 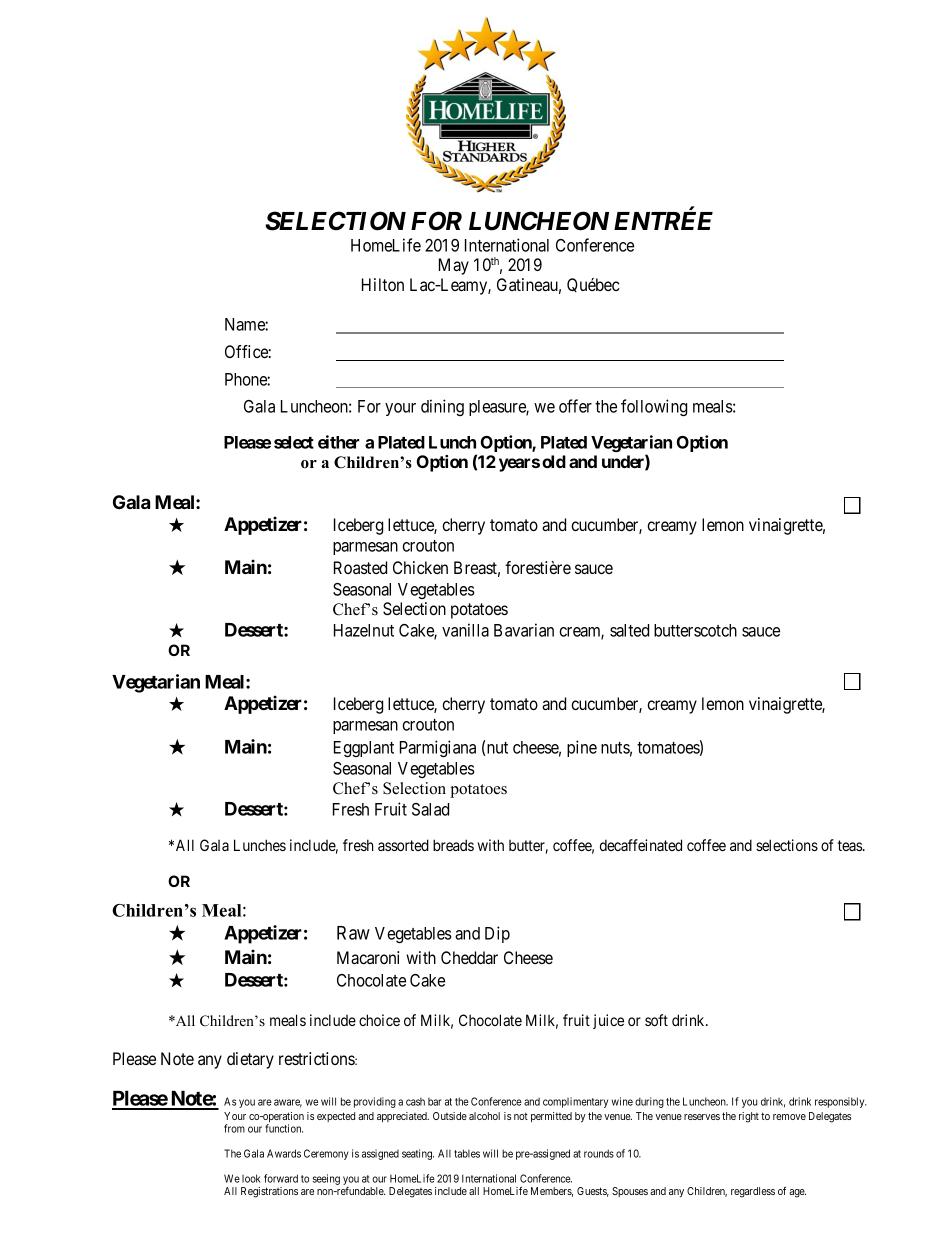 What do you see at coordinates (326, 1154) in the page?
I see `Ceremony` at bounding box center [326, 1154].
